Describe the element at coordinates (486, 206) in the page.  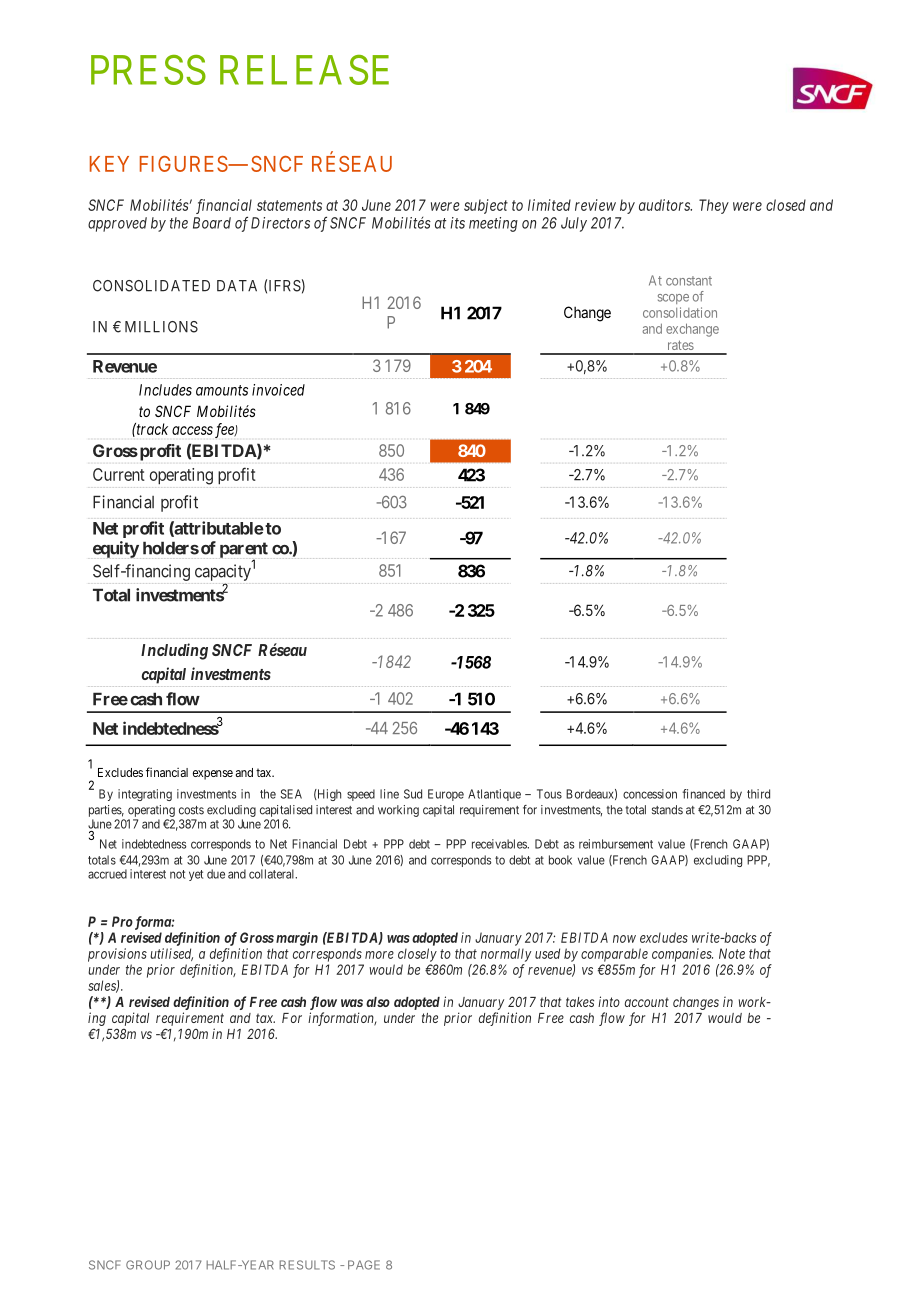
I see `subject` at that location.
